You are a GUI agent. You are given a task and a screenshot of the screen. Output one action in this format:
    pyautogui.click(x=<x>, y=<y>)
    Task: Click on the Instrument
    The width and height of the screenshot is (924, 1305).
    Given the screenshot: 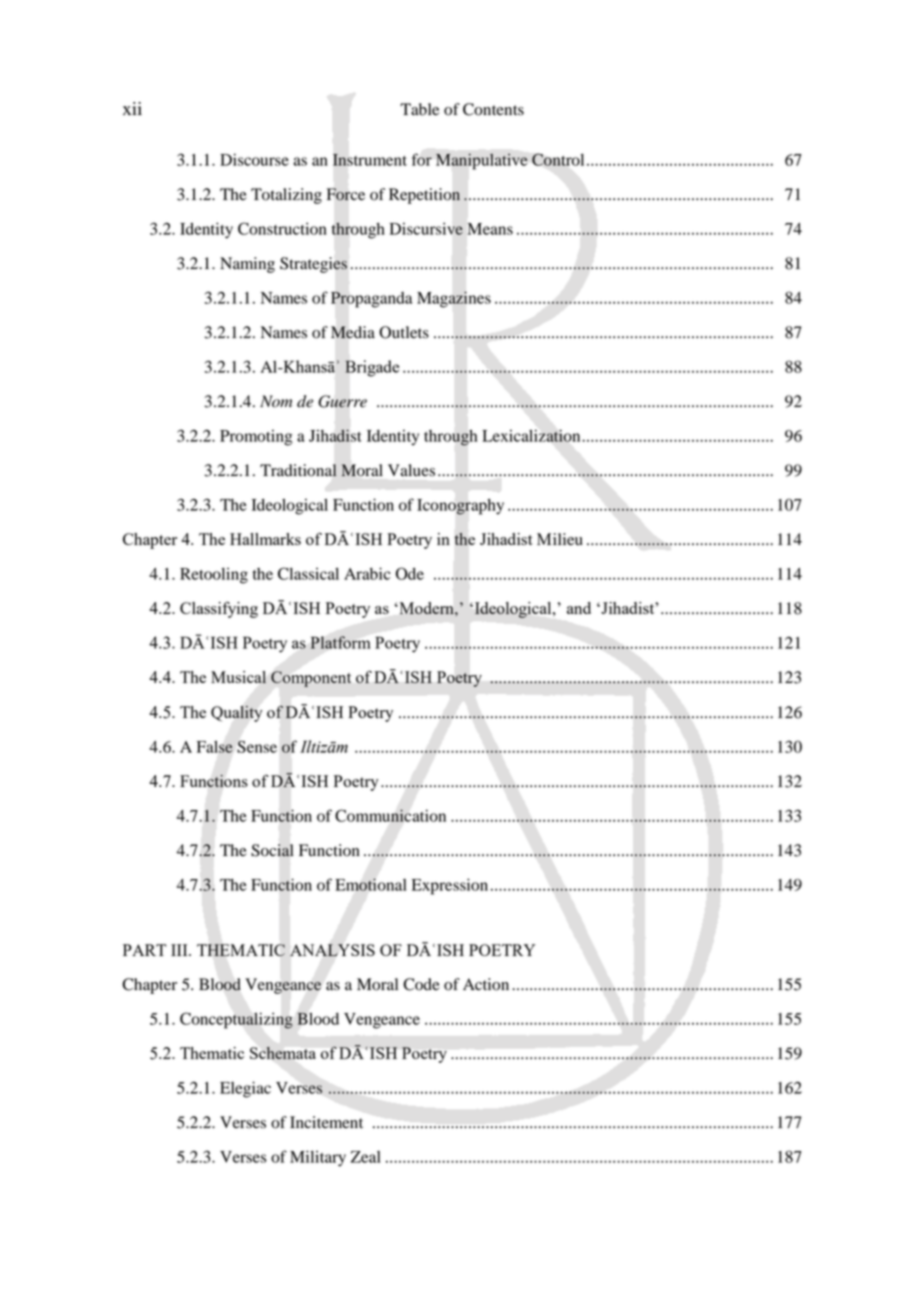 What is the action you would take?
    pyautogui.click(x=370, y=159)
